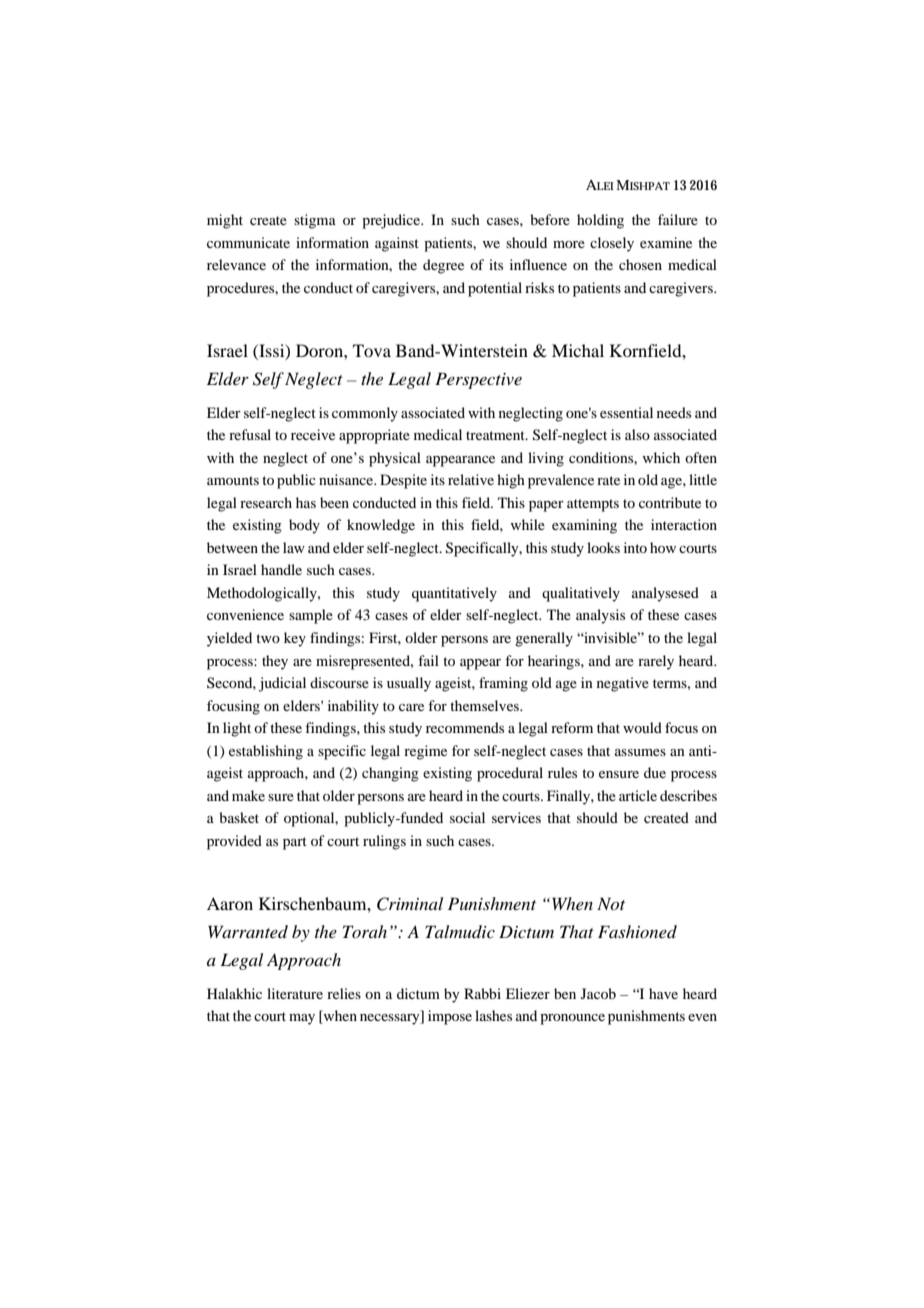 The height and width of the screenshot is (1308, 924). What do you see at coordinates (443, 266) in the screenshot?
I see `degree` at bounding box center [443, 266].
